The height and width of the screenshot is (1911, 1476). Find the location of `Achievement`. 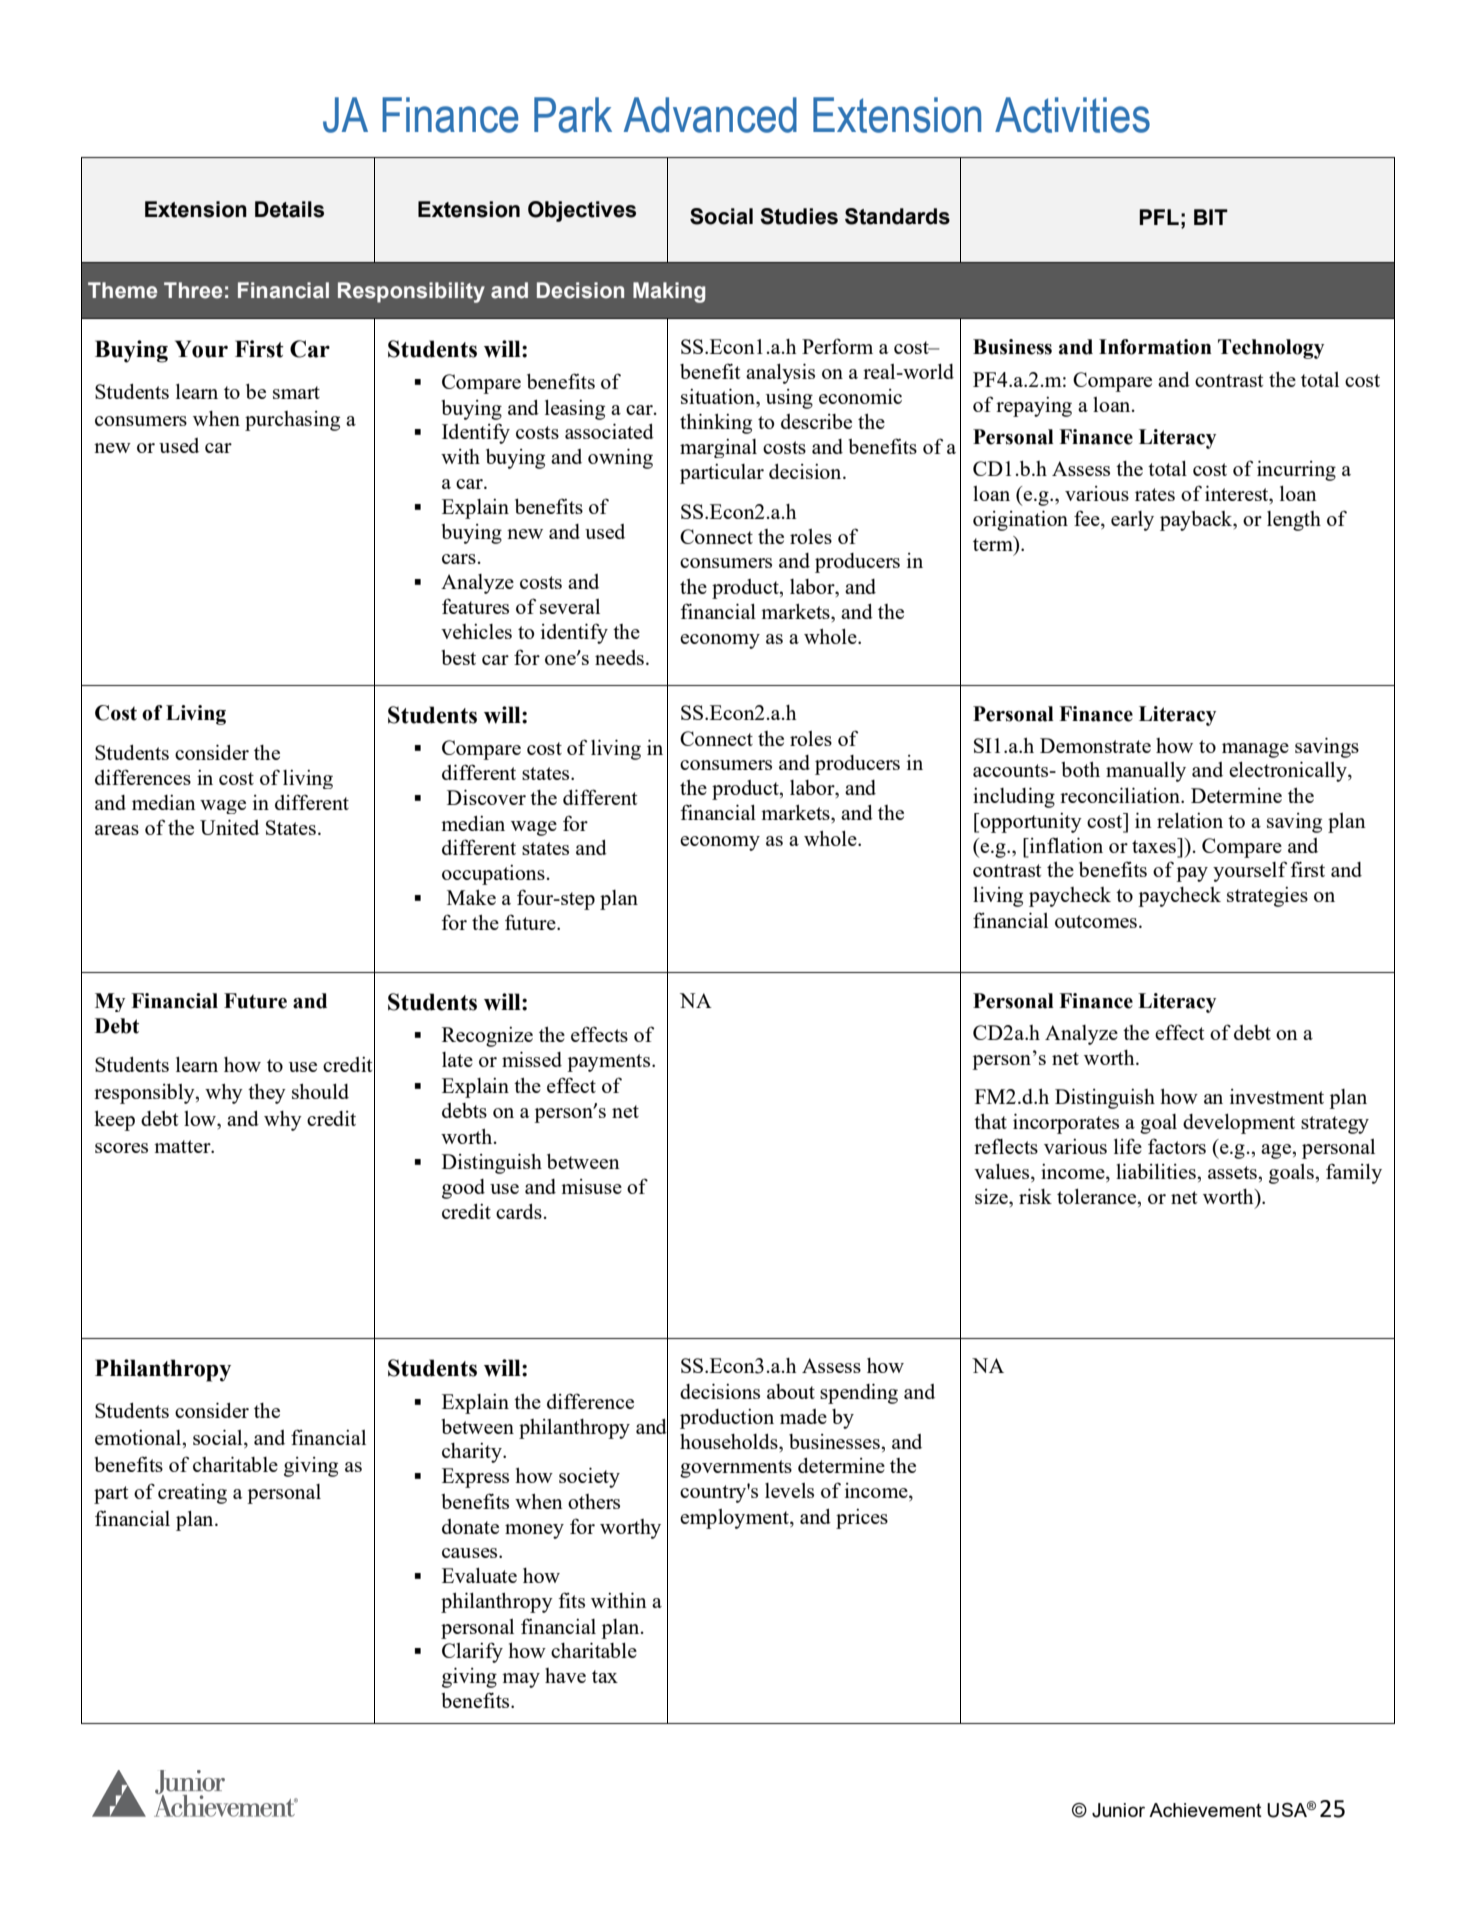

Achievement is located at coordinates (1205, 1810).
